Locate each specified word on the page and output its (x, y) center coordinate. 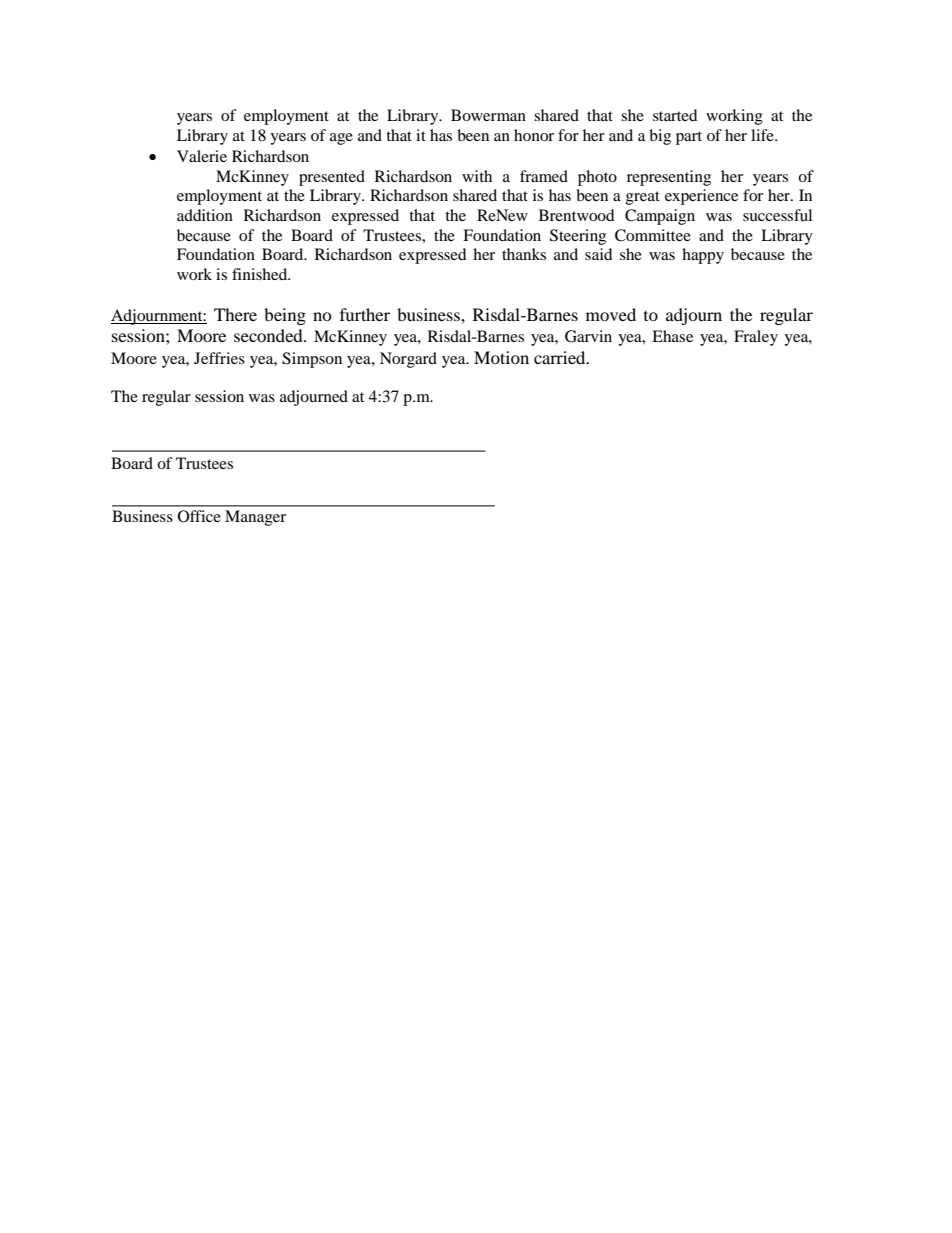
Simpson (312, 360)
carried (561, 357)
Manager (255, 518)
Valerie (202, 156)
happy (703, 256)
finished (261, 274)
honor (534, 135)
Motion (501, 357)
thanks (524, 254)
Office (199, 516)
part (689, 138)
